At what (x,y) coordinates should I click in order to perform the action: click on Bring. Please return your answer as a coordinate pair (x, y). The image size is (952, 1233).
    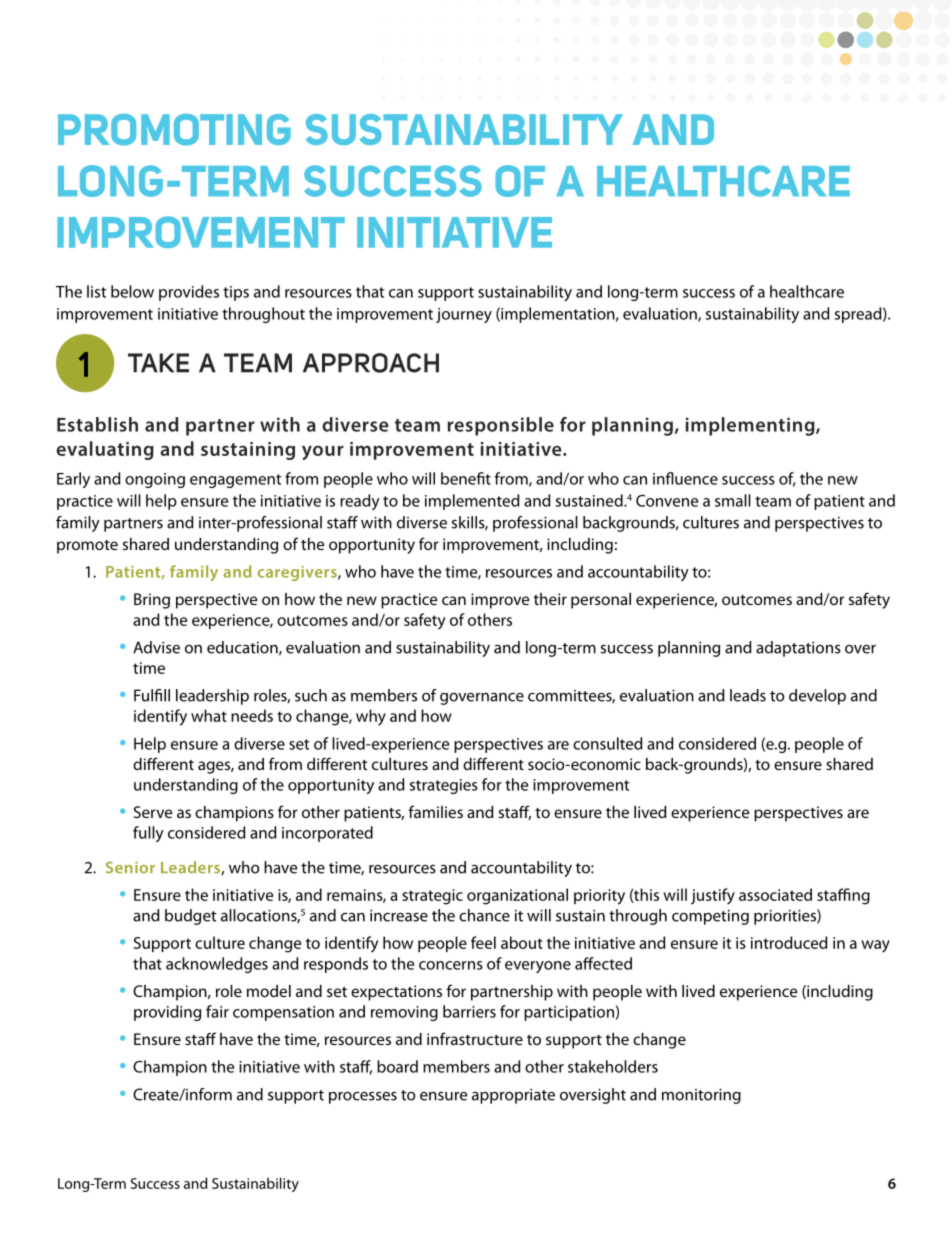
    Looking at the image, I should click on (152, 601).
